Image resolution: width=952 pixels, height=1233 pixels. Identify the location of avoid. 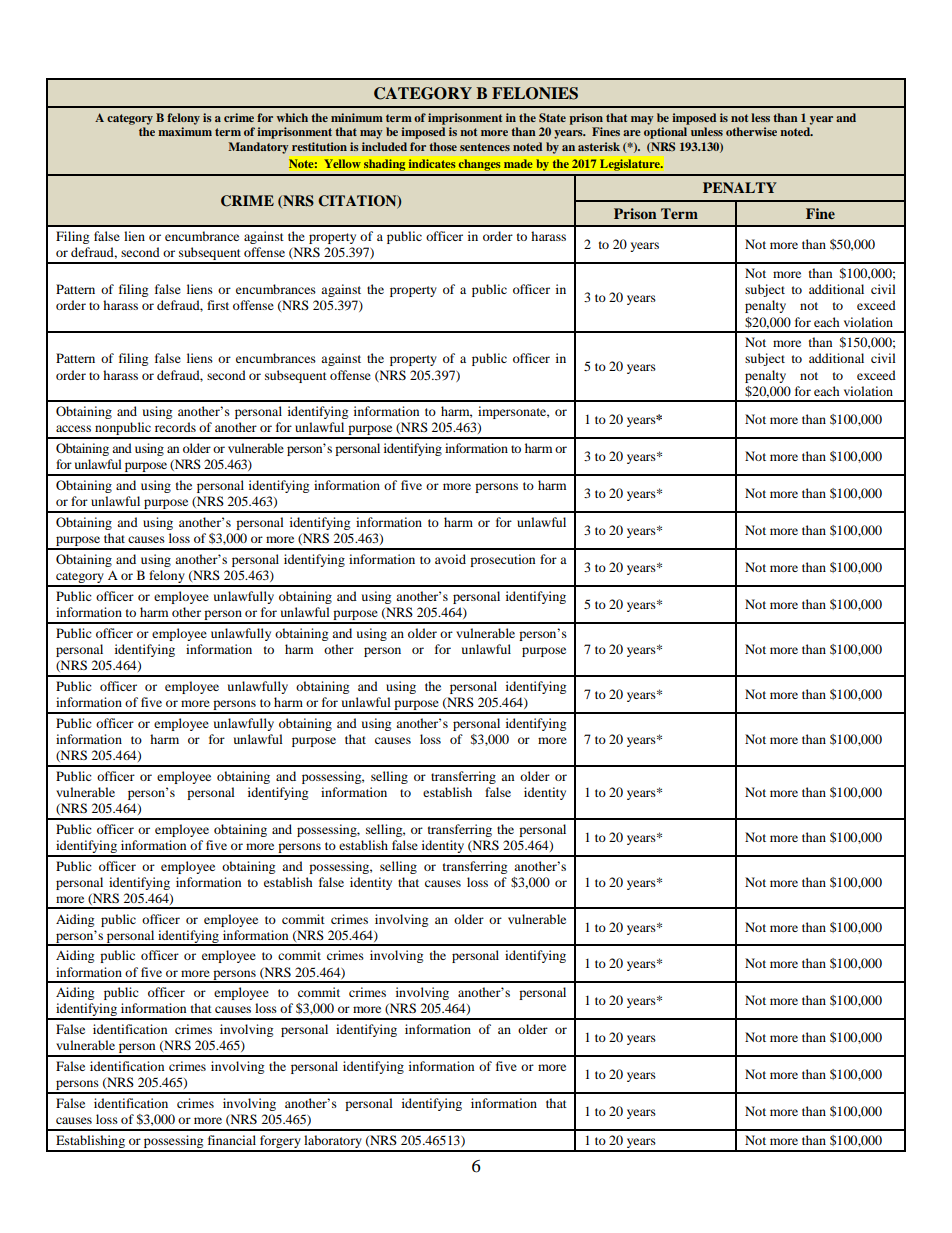
(450, 559).
